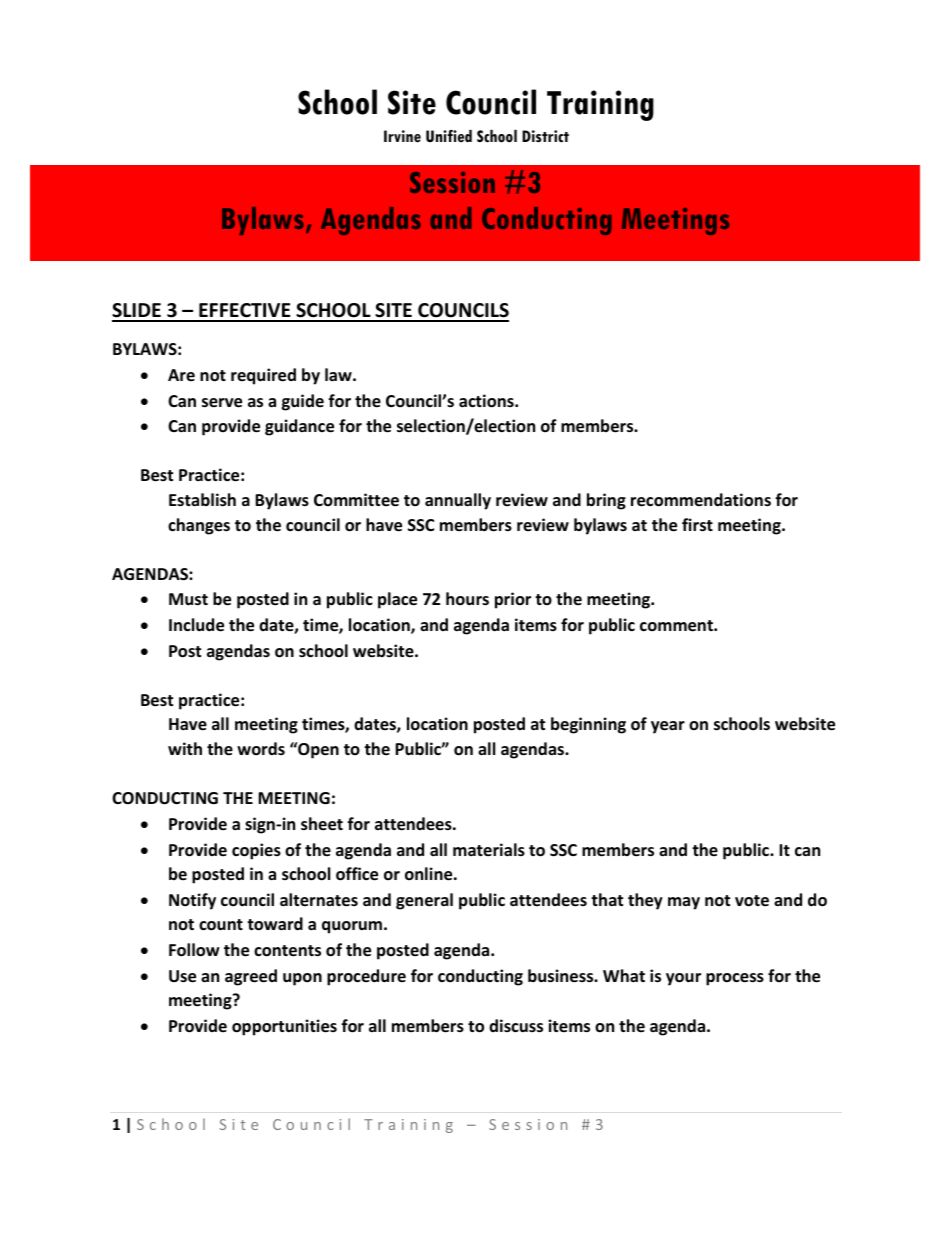  I want to click on Unified, so click(449, 136).
